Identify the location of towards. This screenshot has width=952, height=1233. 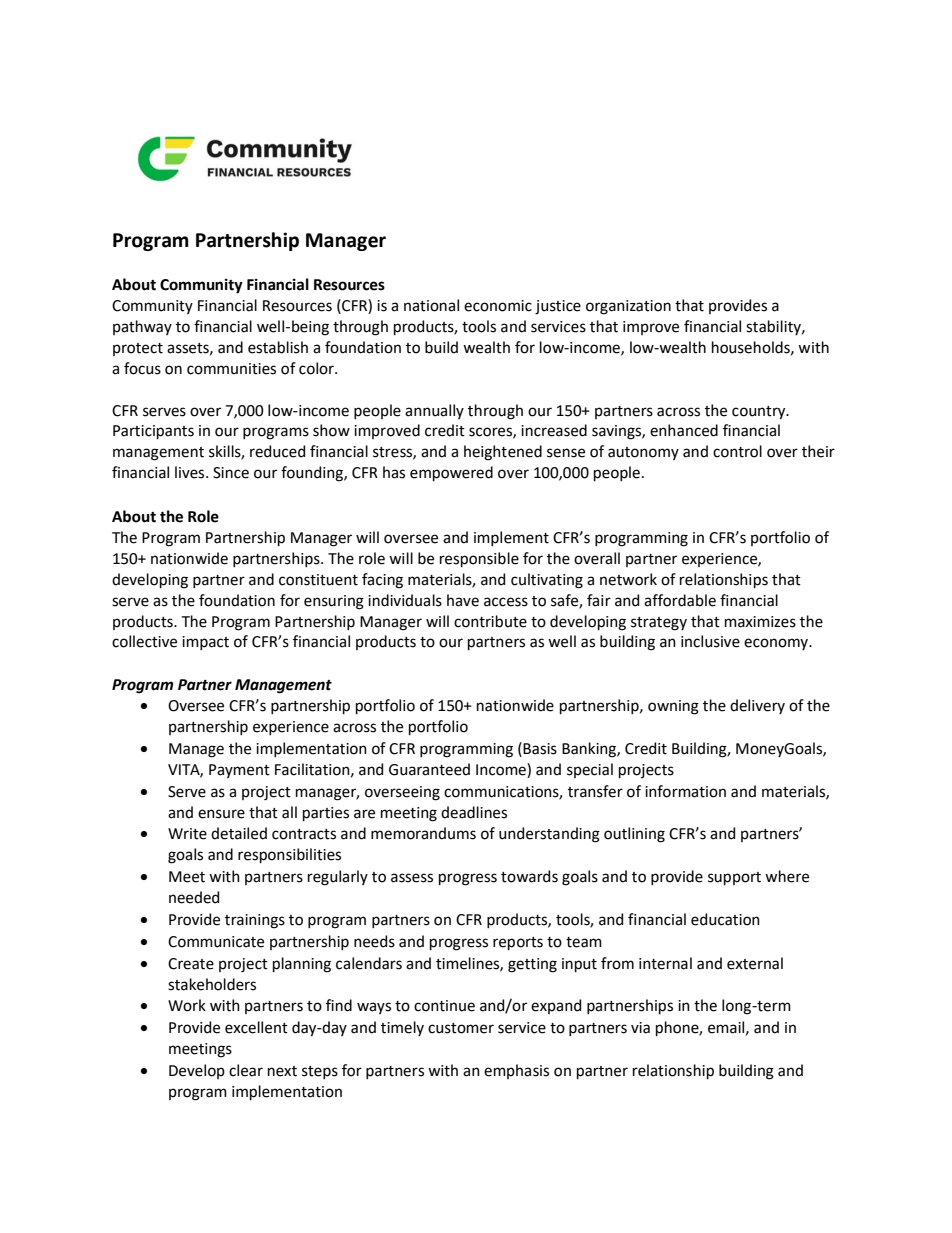
(529, 876).
